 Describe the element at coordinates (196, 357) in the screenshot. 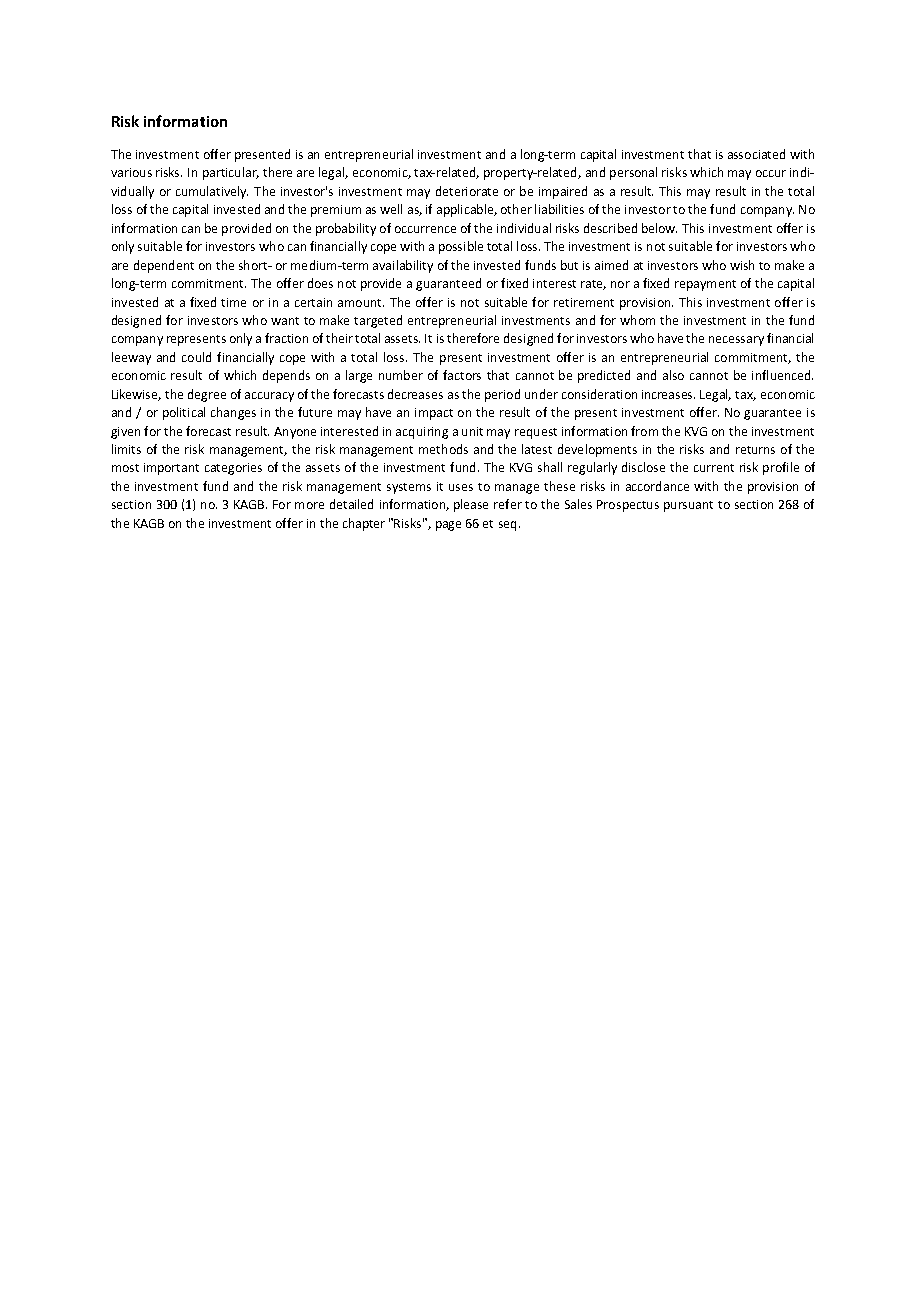

I see `could` at that location.
